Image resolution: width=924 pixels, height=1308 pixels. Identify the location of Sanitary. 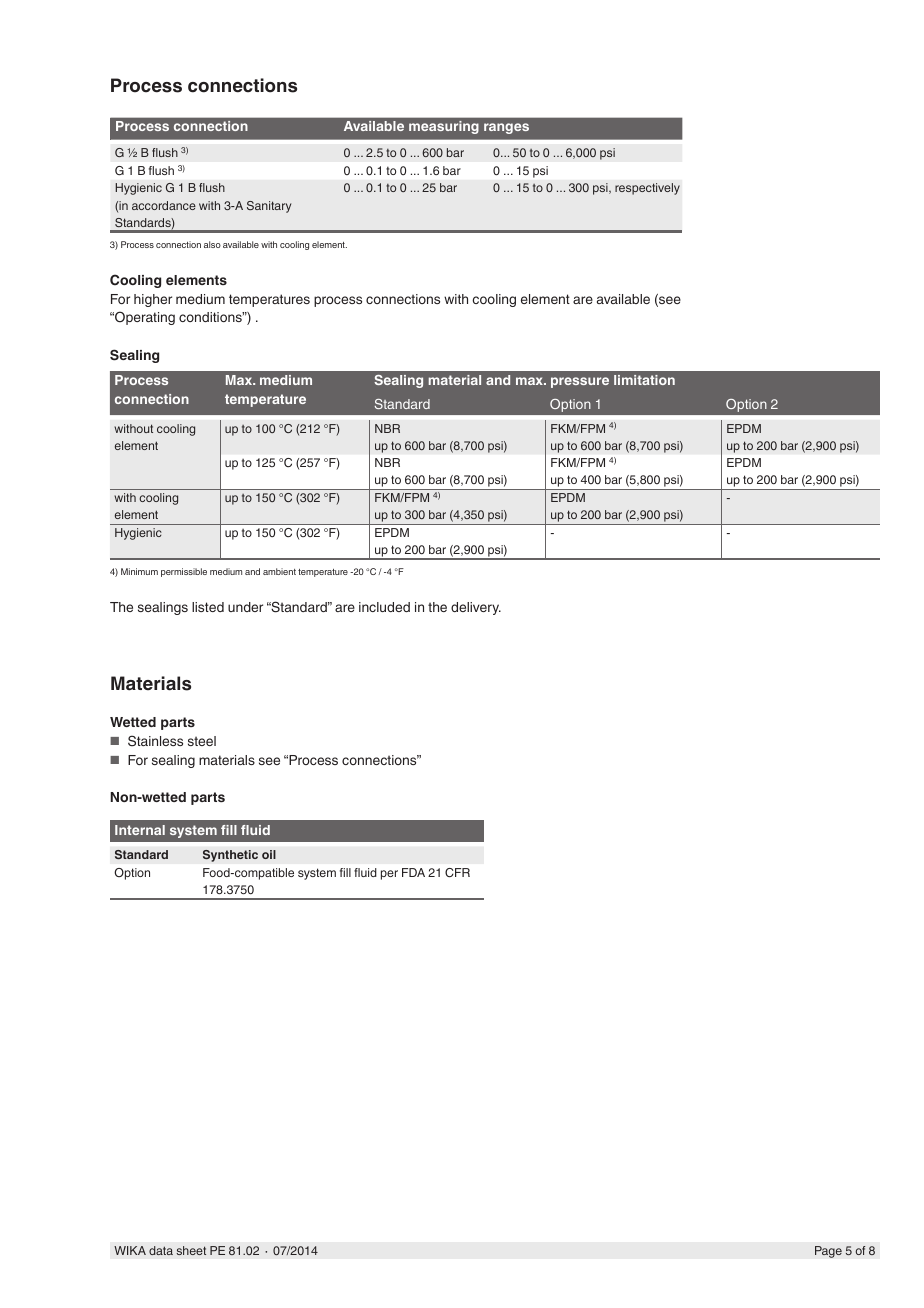
(269, 207).
